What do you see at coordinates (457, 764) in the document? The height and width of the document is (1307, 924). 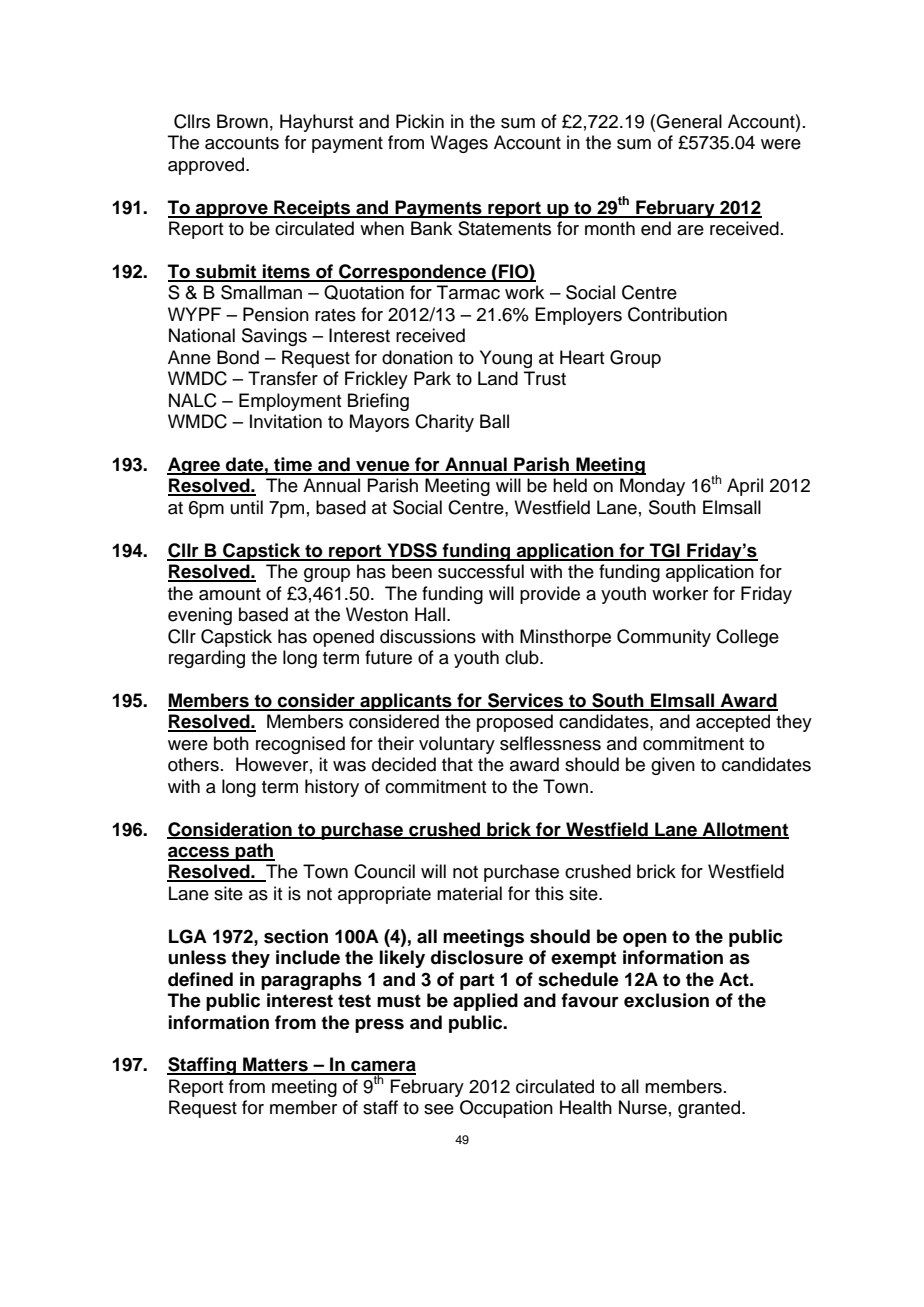 I see `that` at bounding box center [457, 764].
